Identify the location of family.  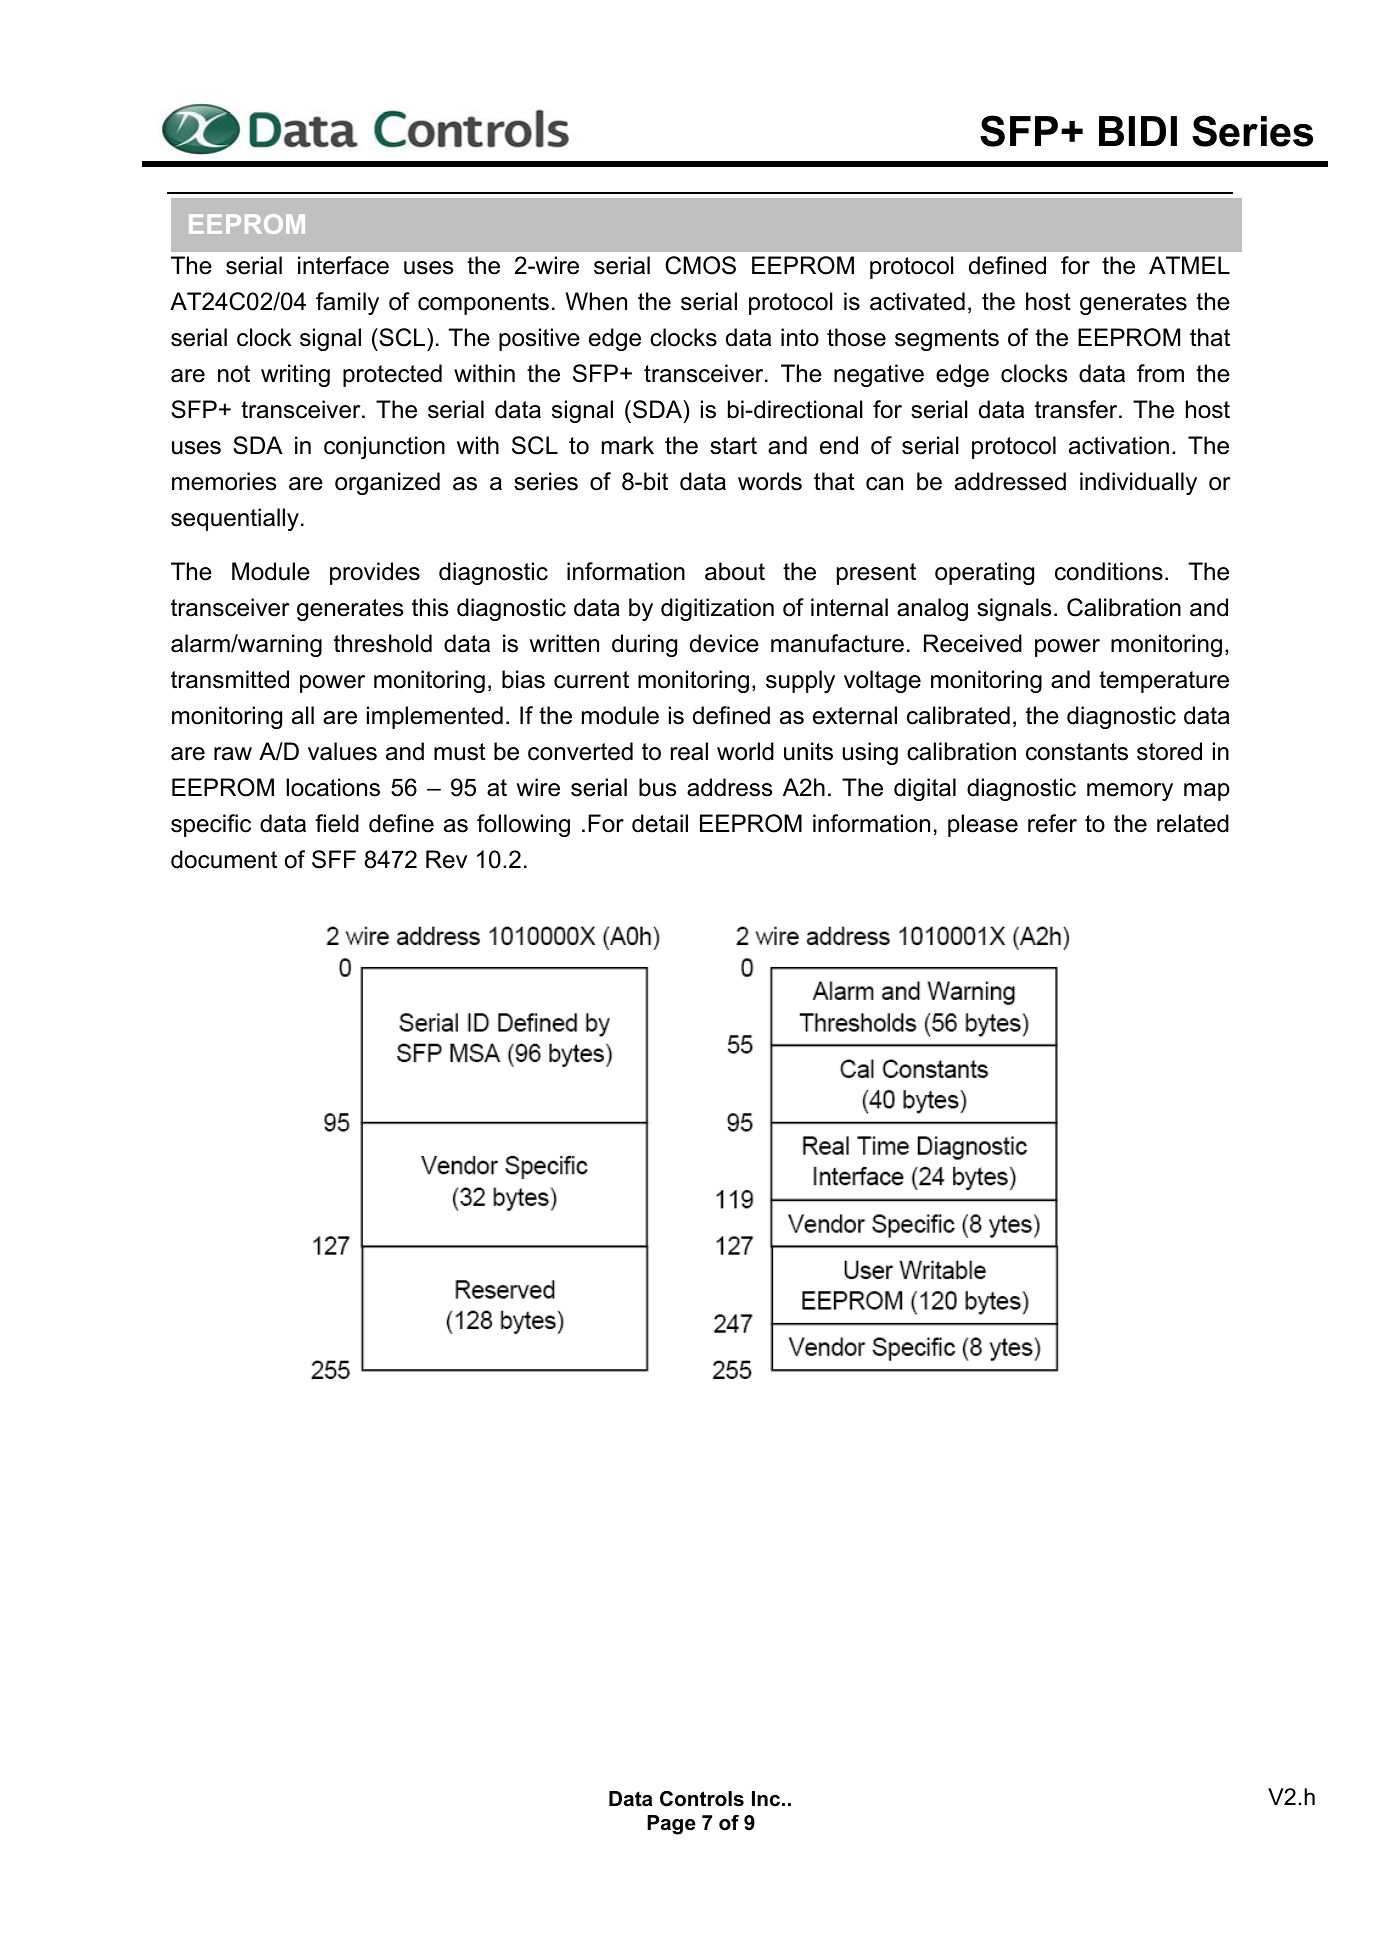
(347, 303).
